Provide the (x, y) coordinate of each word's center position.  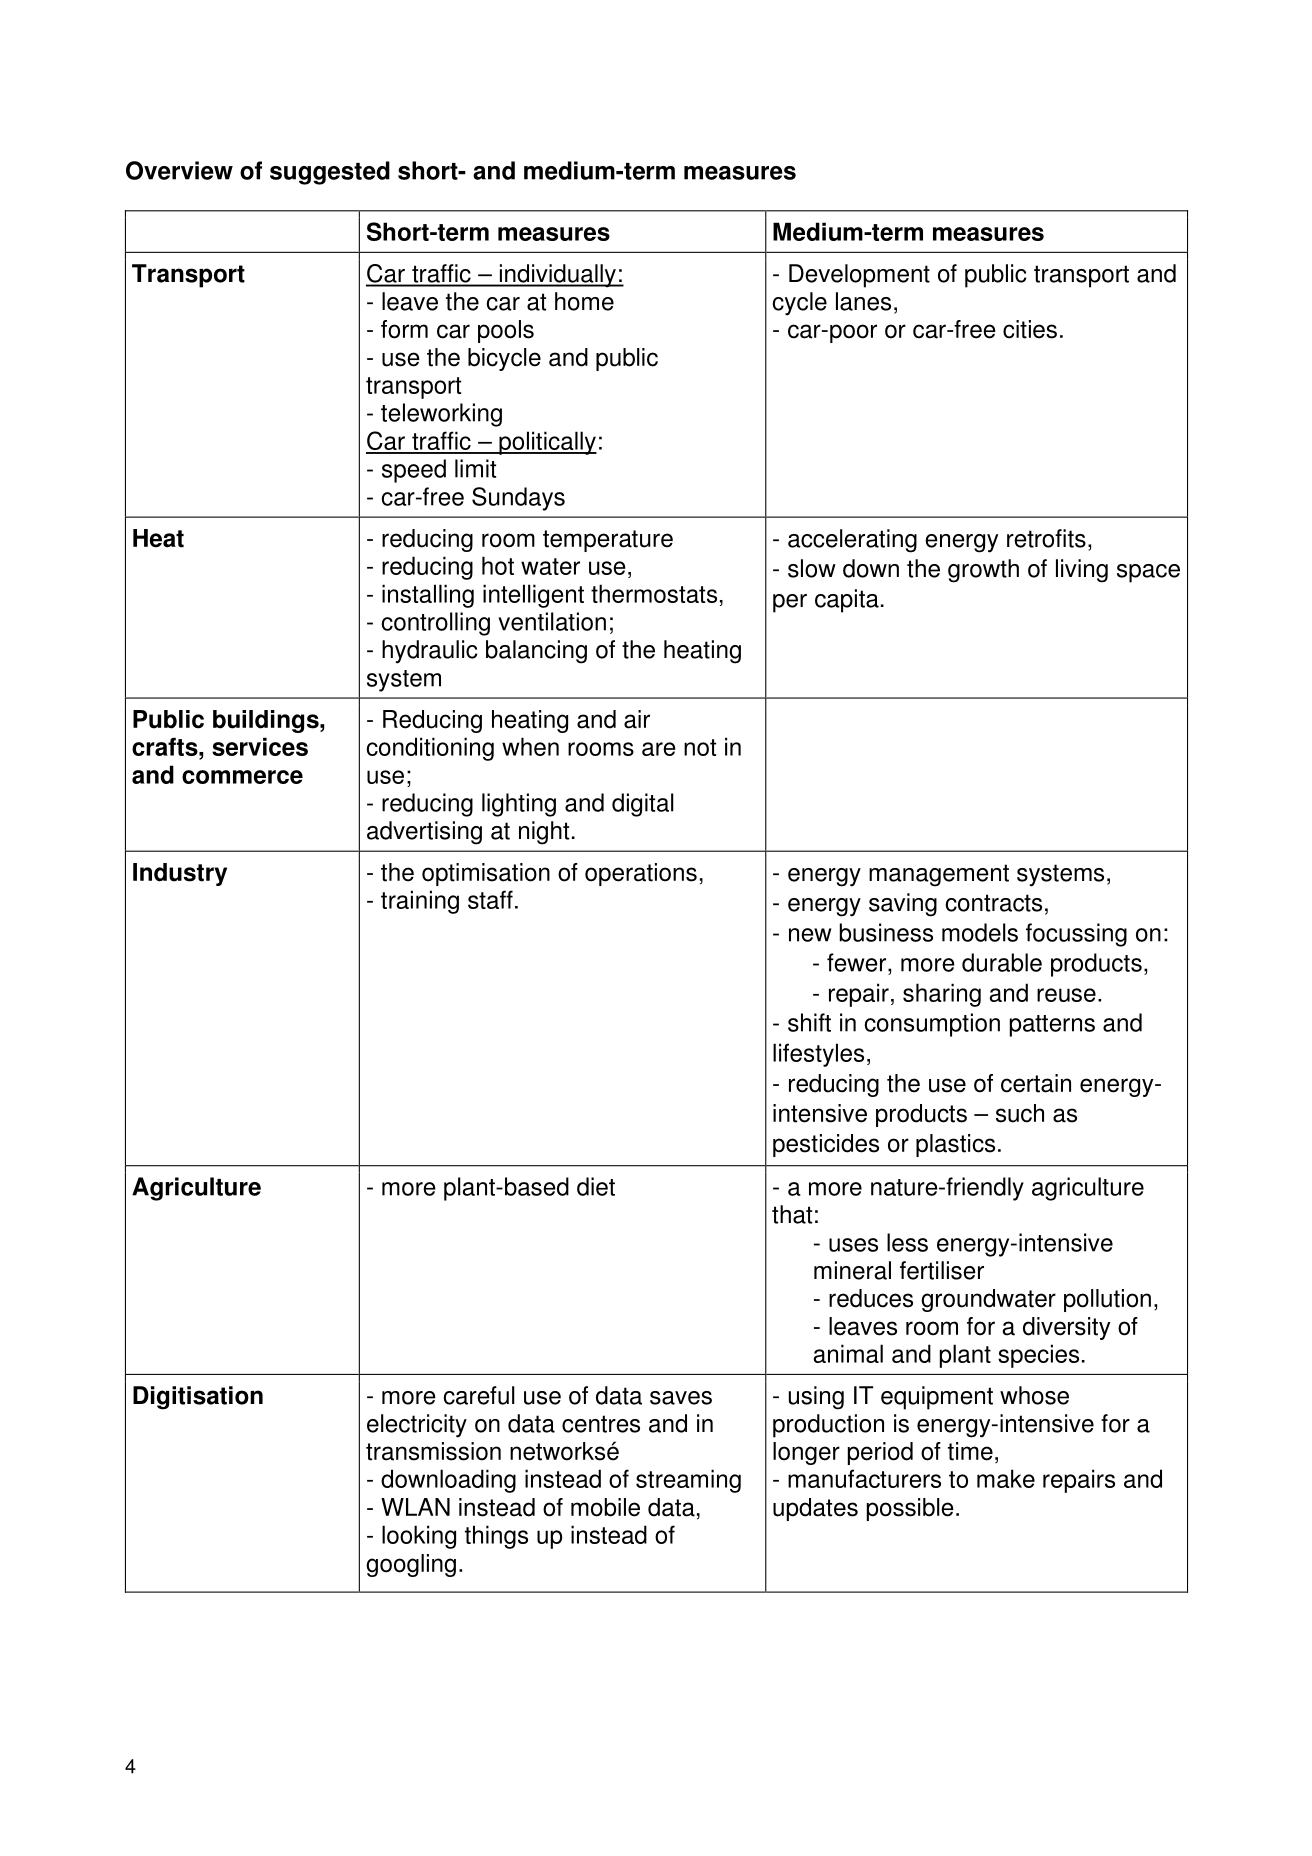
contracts (993, 903)
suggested (330, 173)
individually (557, 276)
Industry (180, 874)
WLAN (415, 1507)
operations (641, 874)
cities (1030, 329)
